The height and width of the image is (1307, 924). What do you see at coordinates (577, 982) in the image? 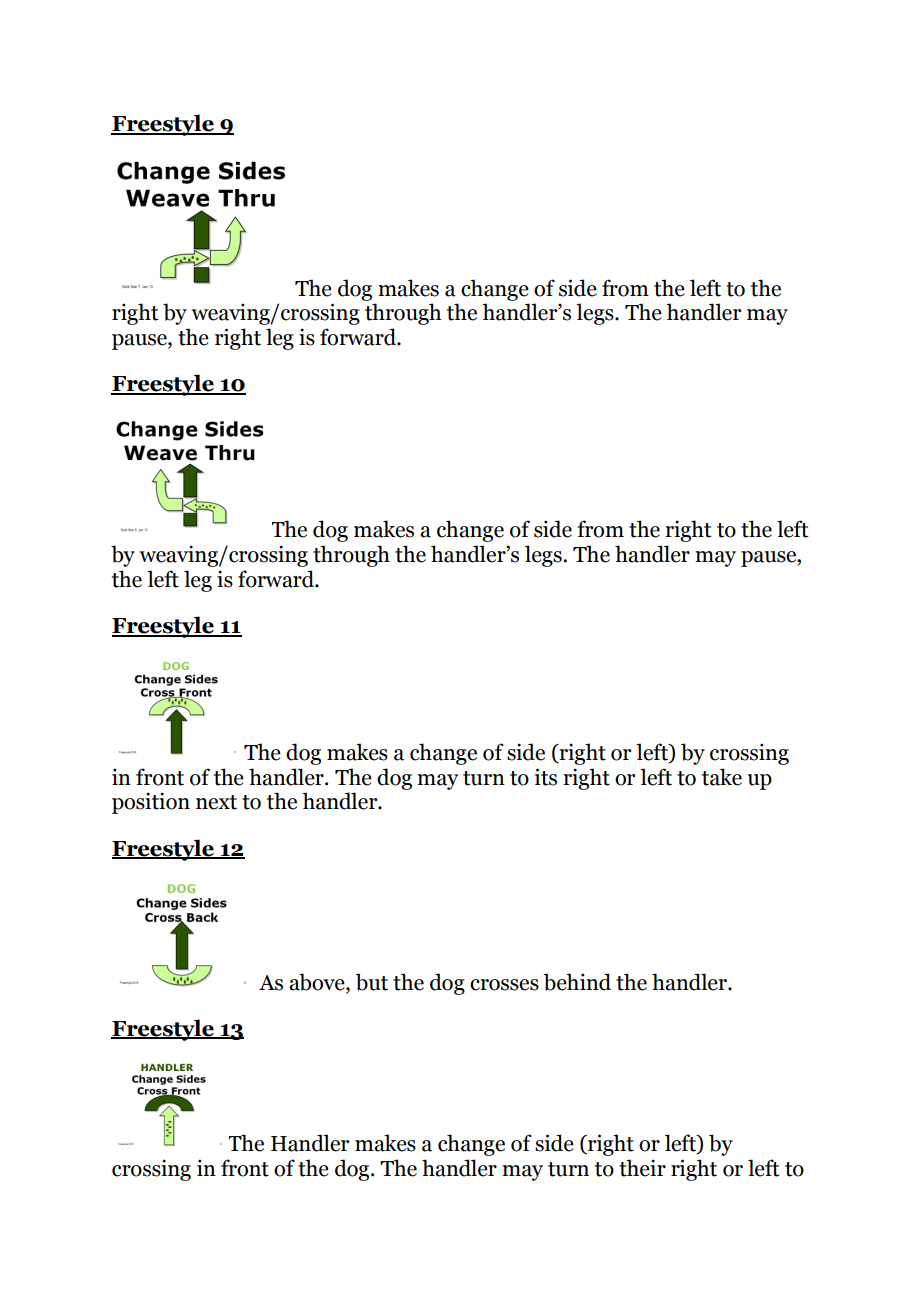
I see `behind` at bounding box center [577, 982].
